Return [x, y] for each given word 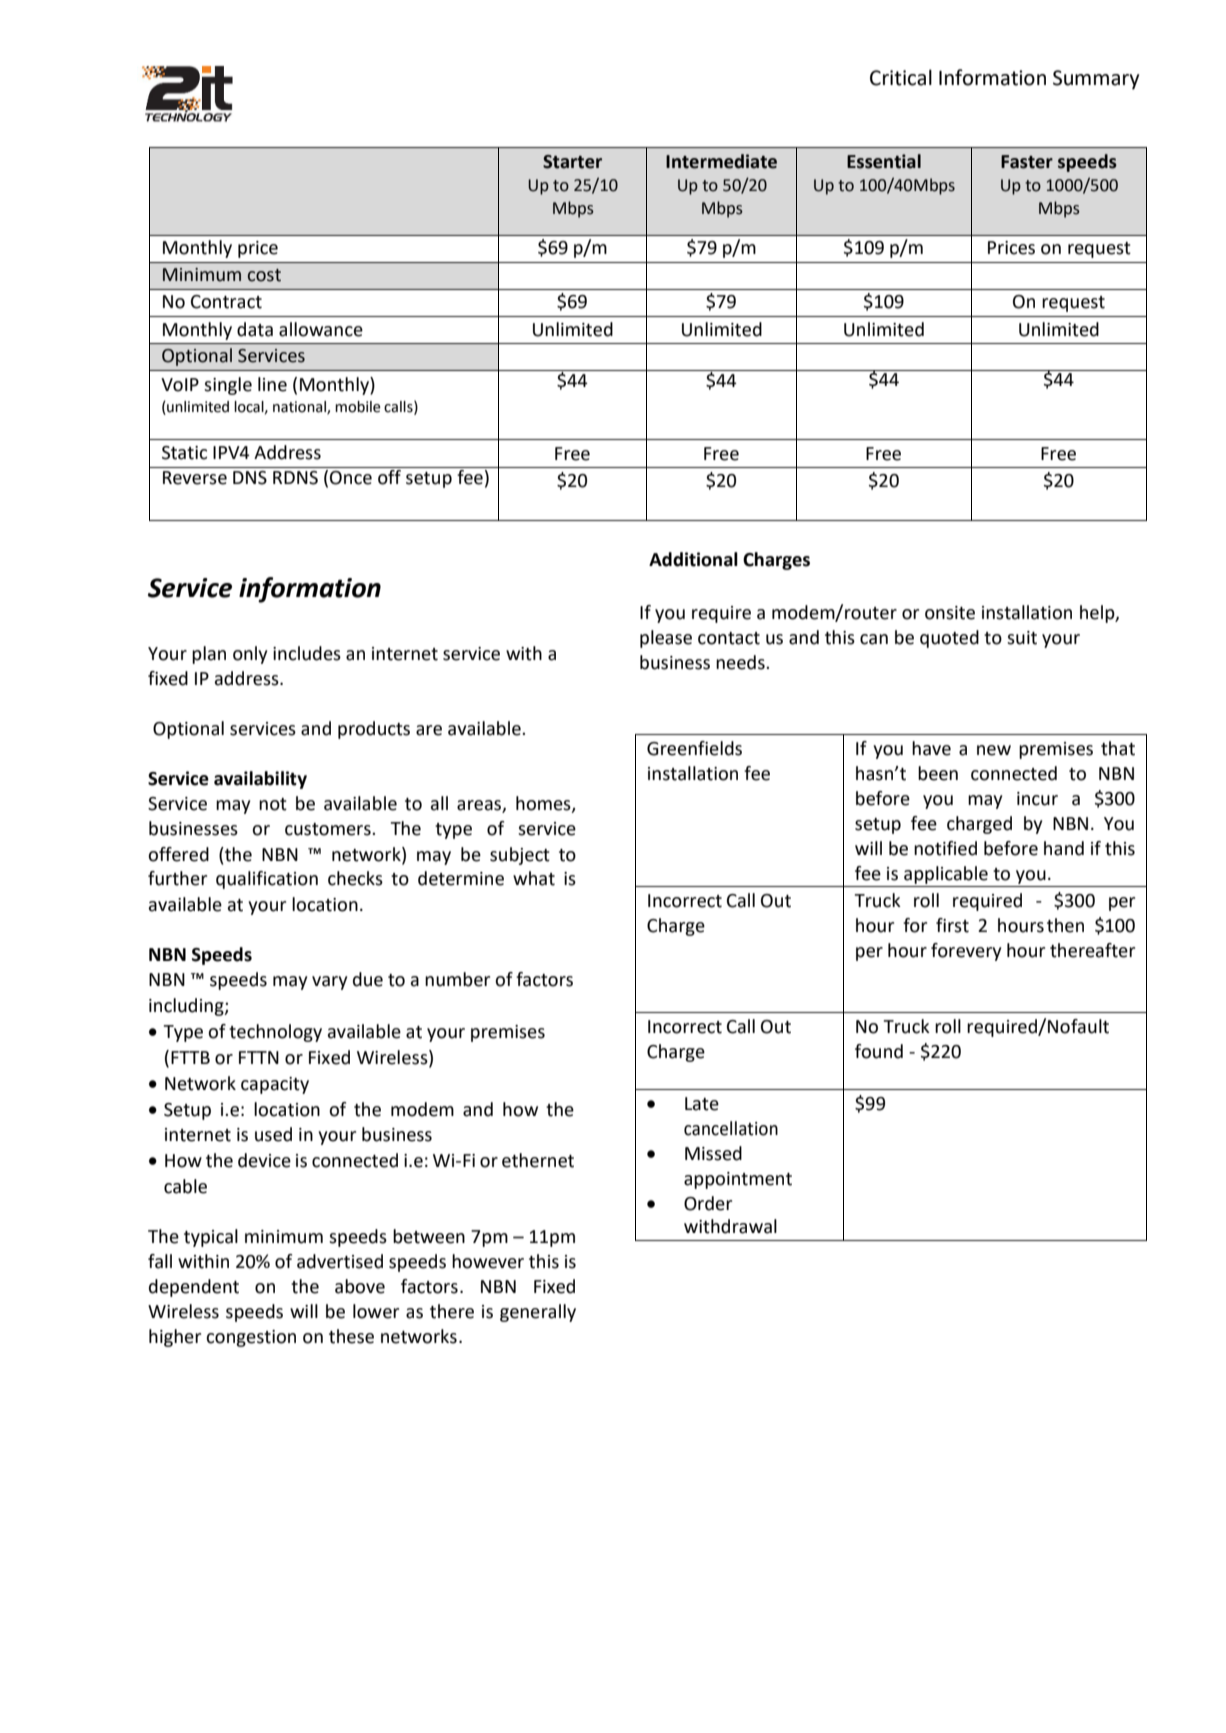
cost [264, 275]
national [300, 408]
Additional [693, 559]
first [952, 925]
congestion [251, 1338]
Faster [1027, 162]
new [994, 750]
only [250, 655]
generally [538, 1313]
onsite [950, 613]
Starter [572, 162]
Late [702, 1104]
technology [275, 1033]
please [666, 639]
